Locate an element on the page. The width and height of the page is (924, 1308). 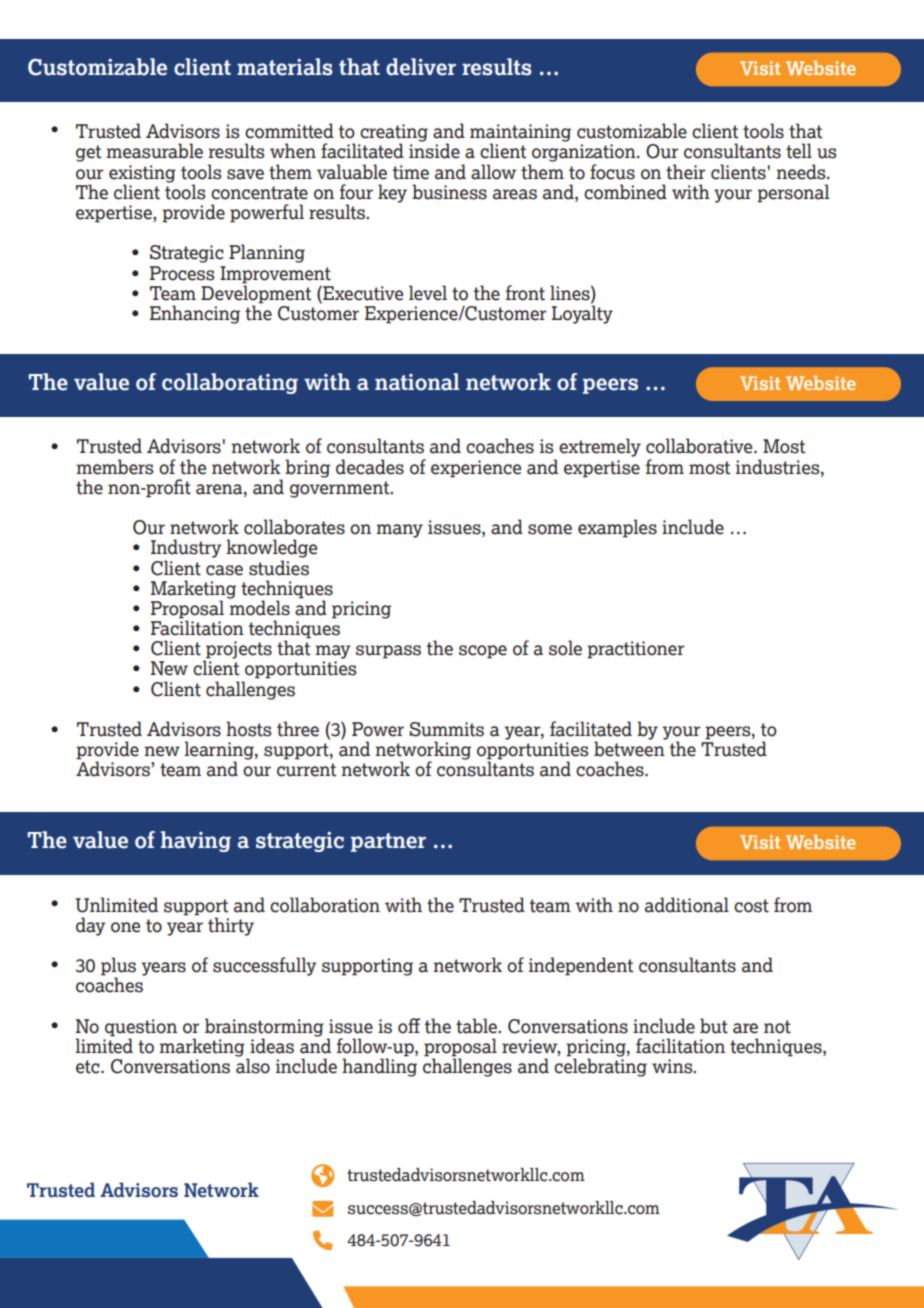
deliver is located at coordinates (421, 67).
